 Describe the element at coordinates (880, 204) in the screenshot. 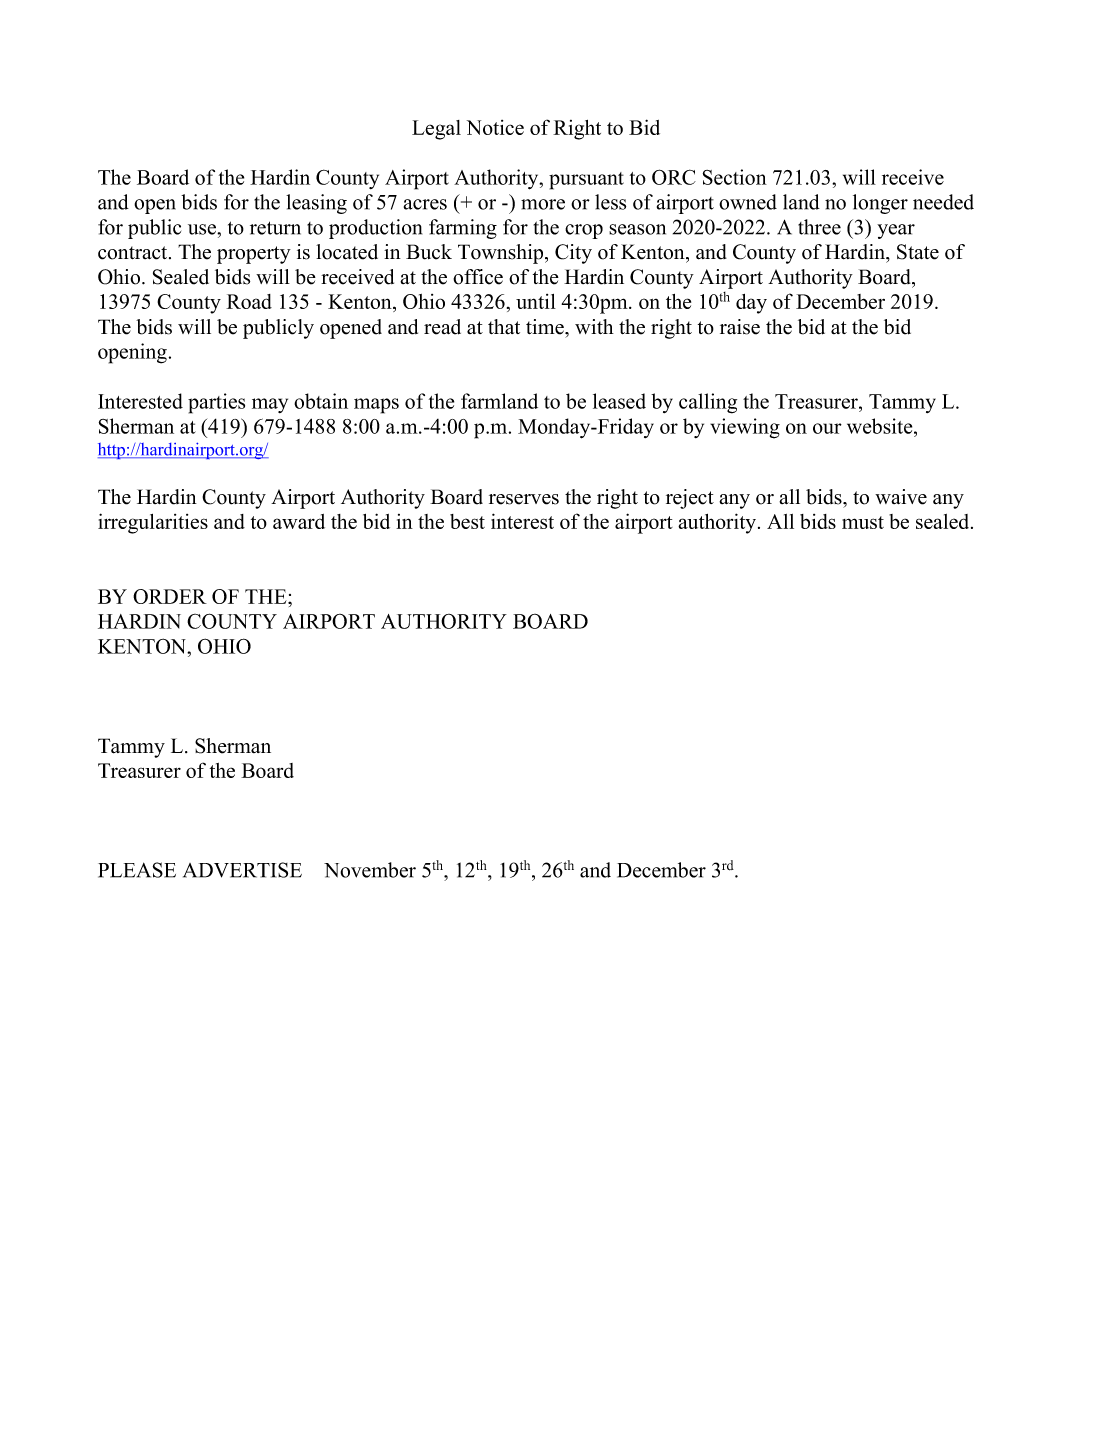

I see `longer` at that location.
